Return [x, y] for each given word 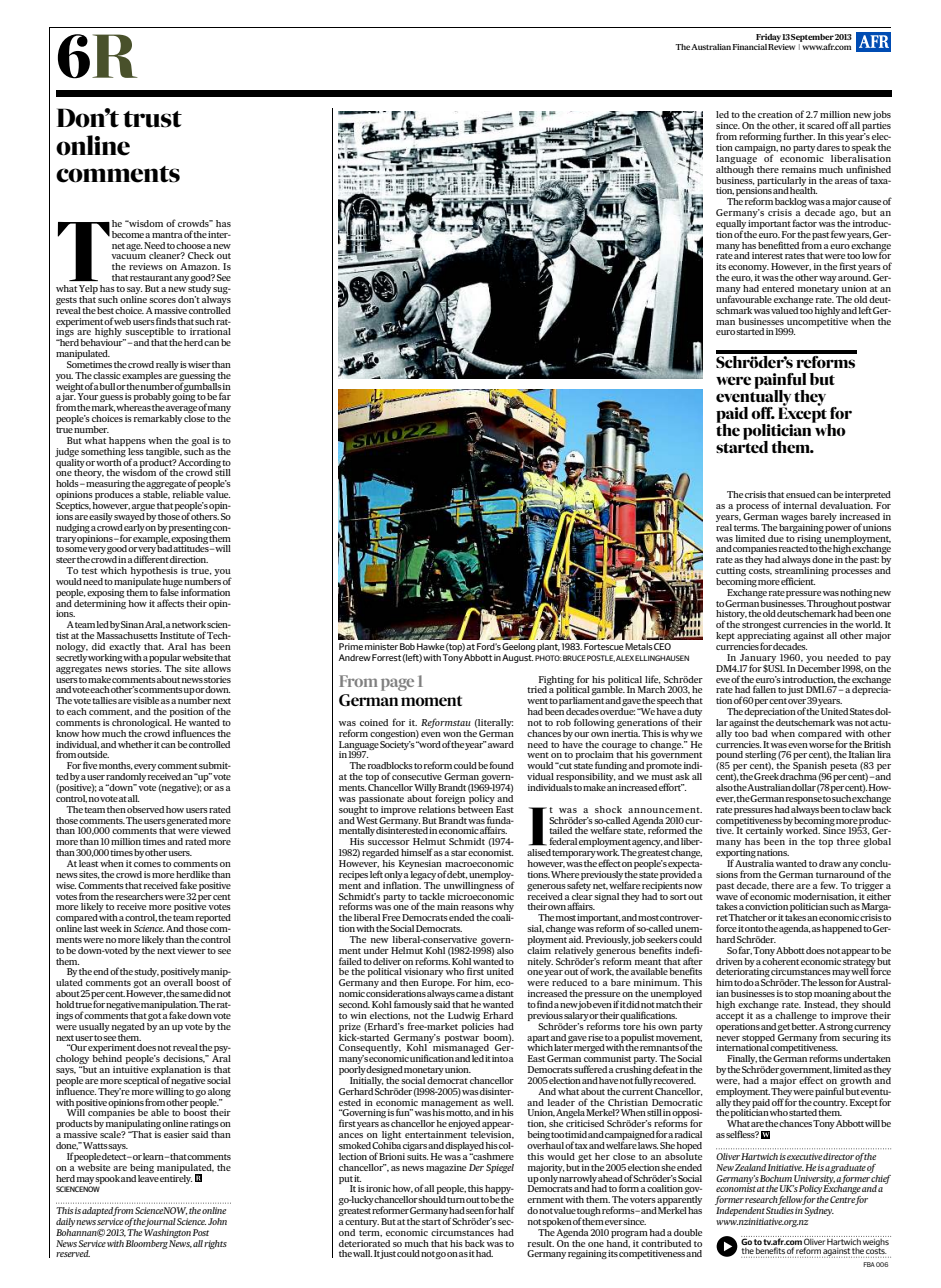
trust [152, 119]
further [799, 136]
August [517, 658]
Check [201, 255]
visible [146, 700]
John [217, 1221]
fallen [764, 689]
